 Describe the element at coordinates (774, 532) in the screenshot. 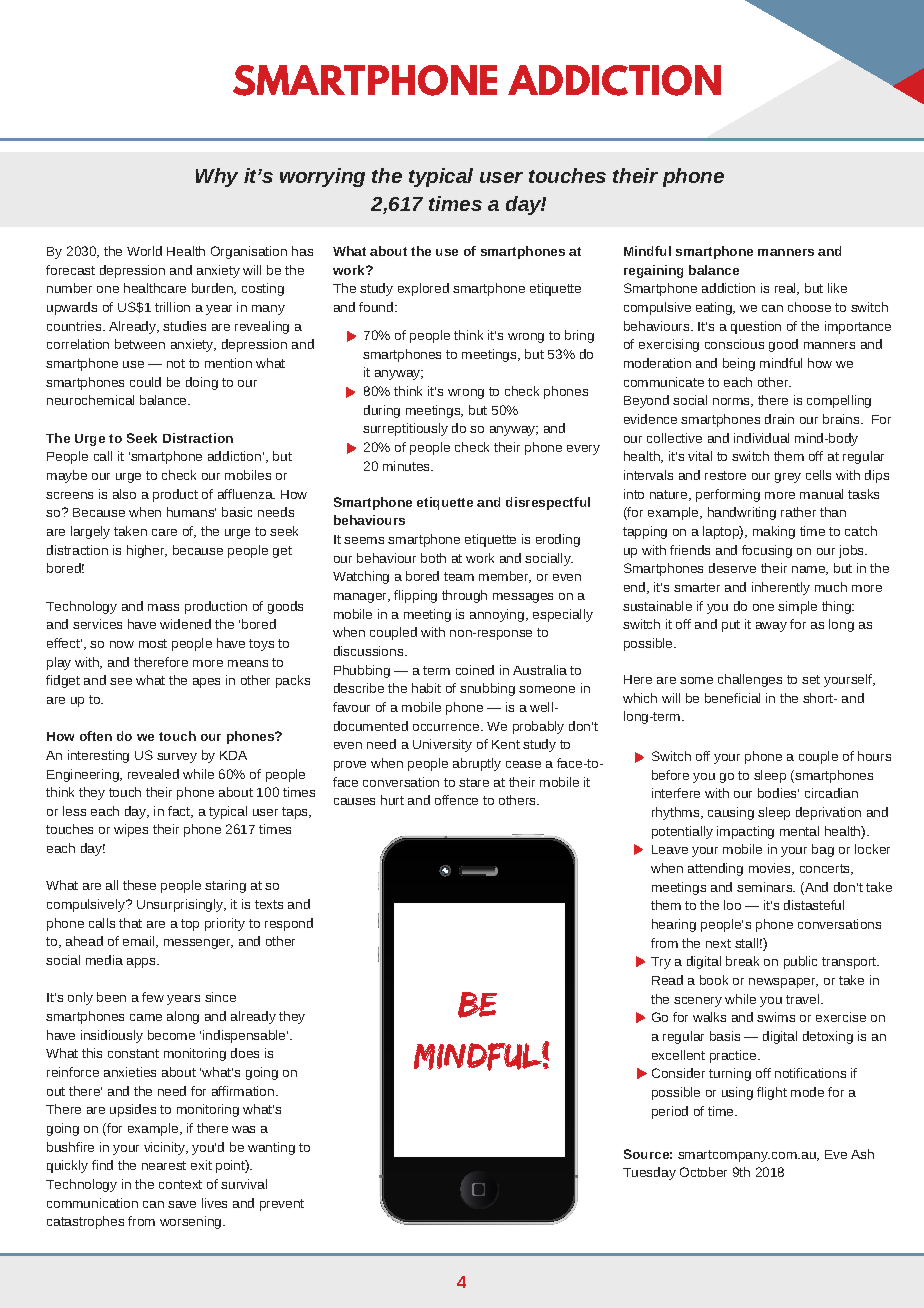

I see `making` at that location.
